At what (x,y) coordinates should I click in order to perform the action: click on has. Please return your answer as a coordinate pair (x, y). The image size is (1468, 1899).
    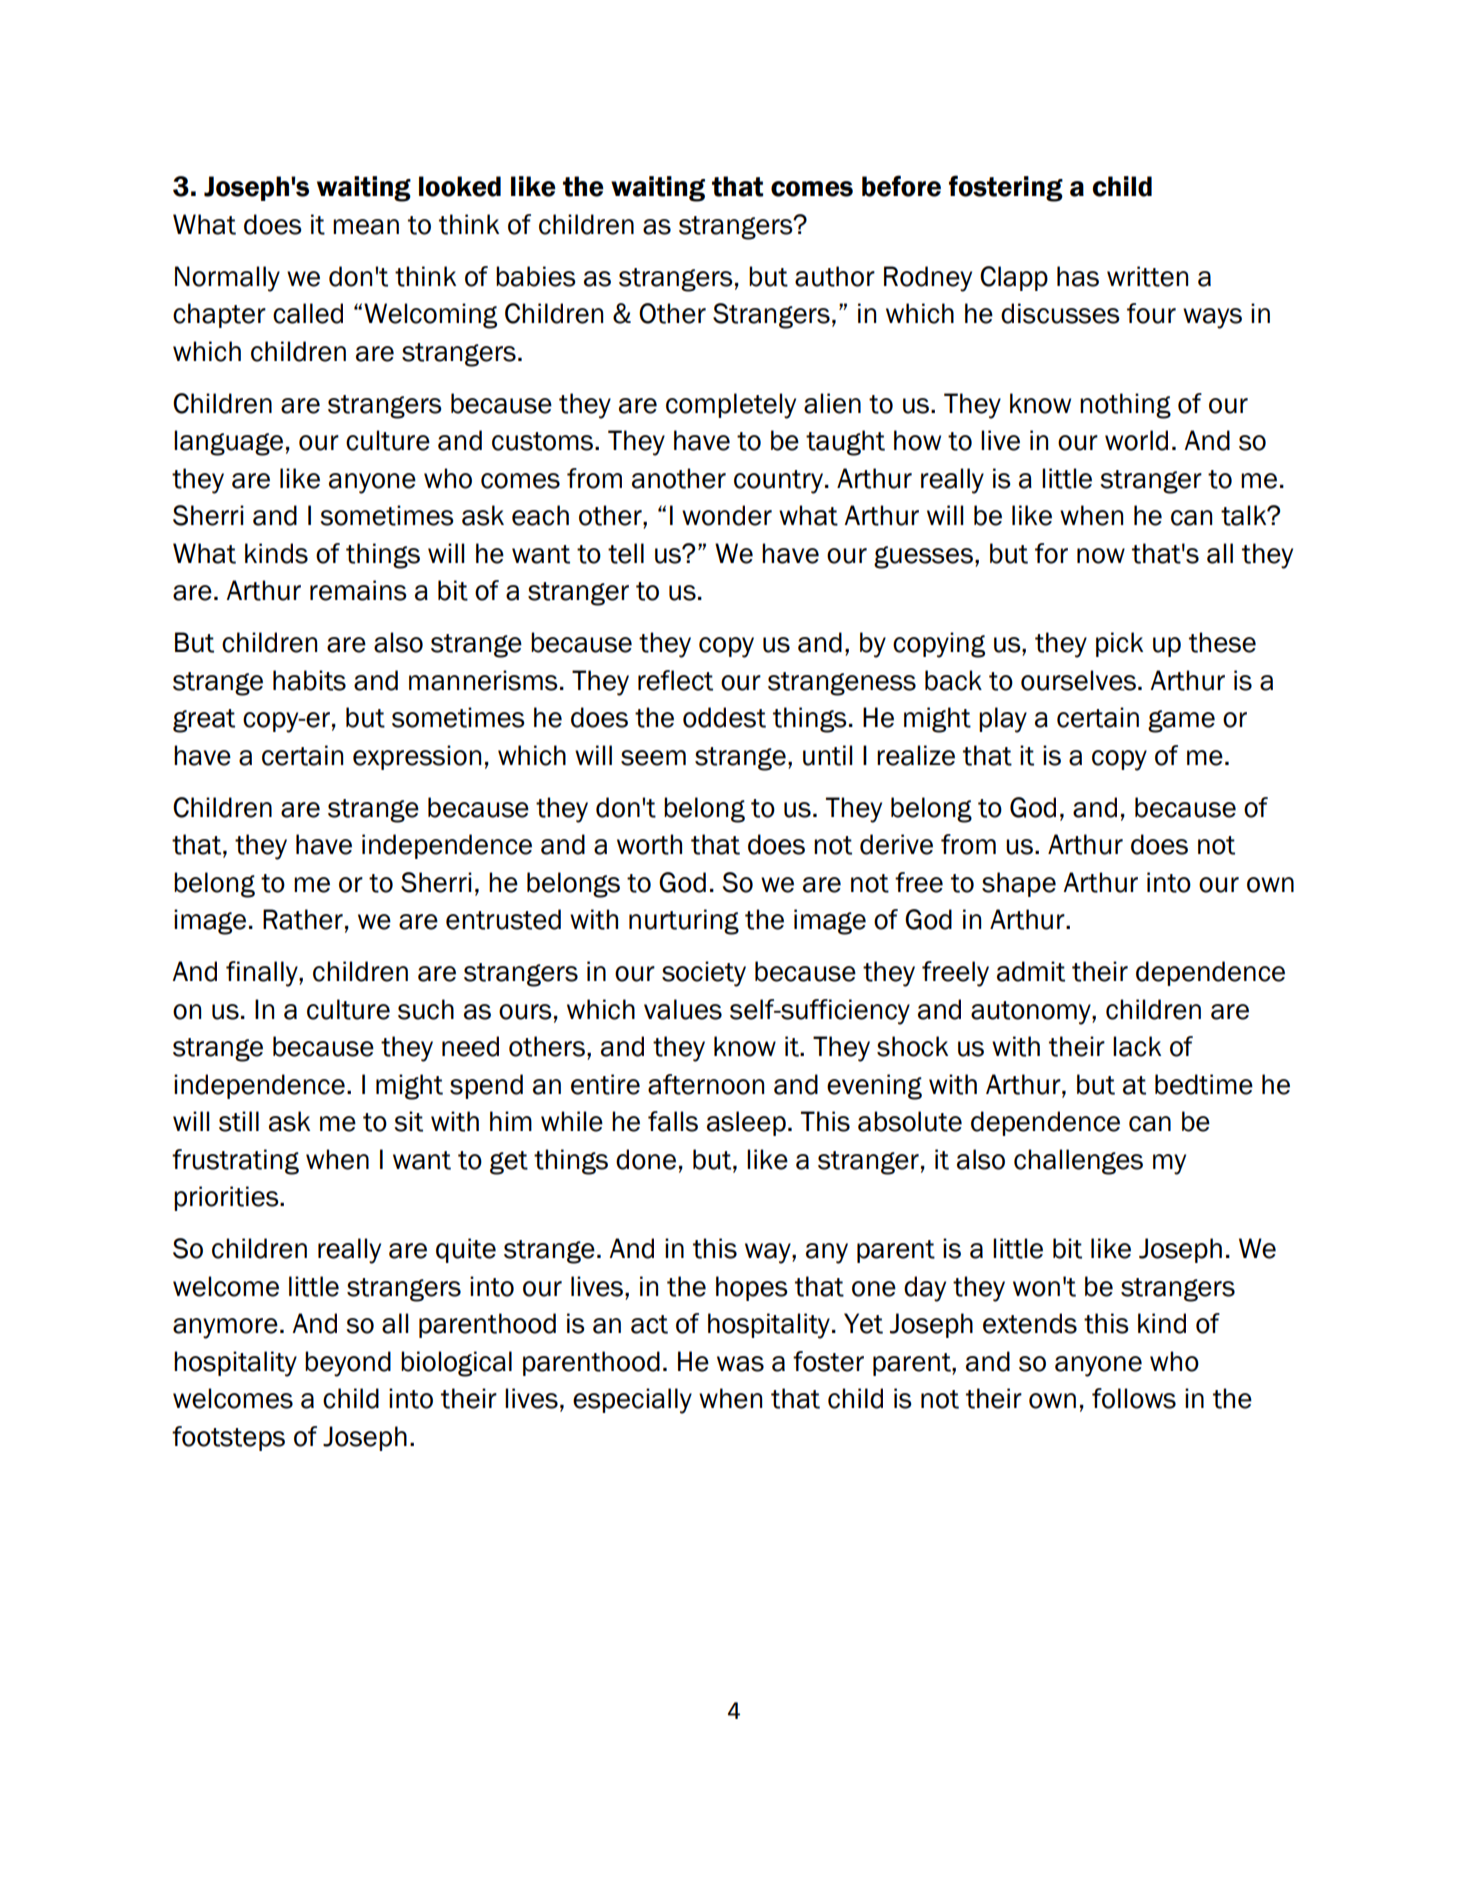
    Looking at the image, I should click on (1078, 276).
